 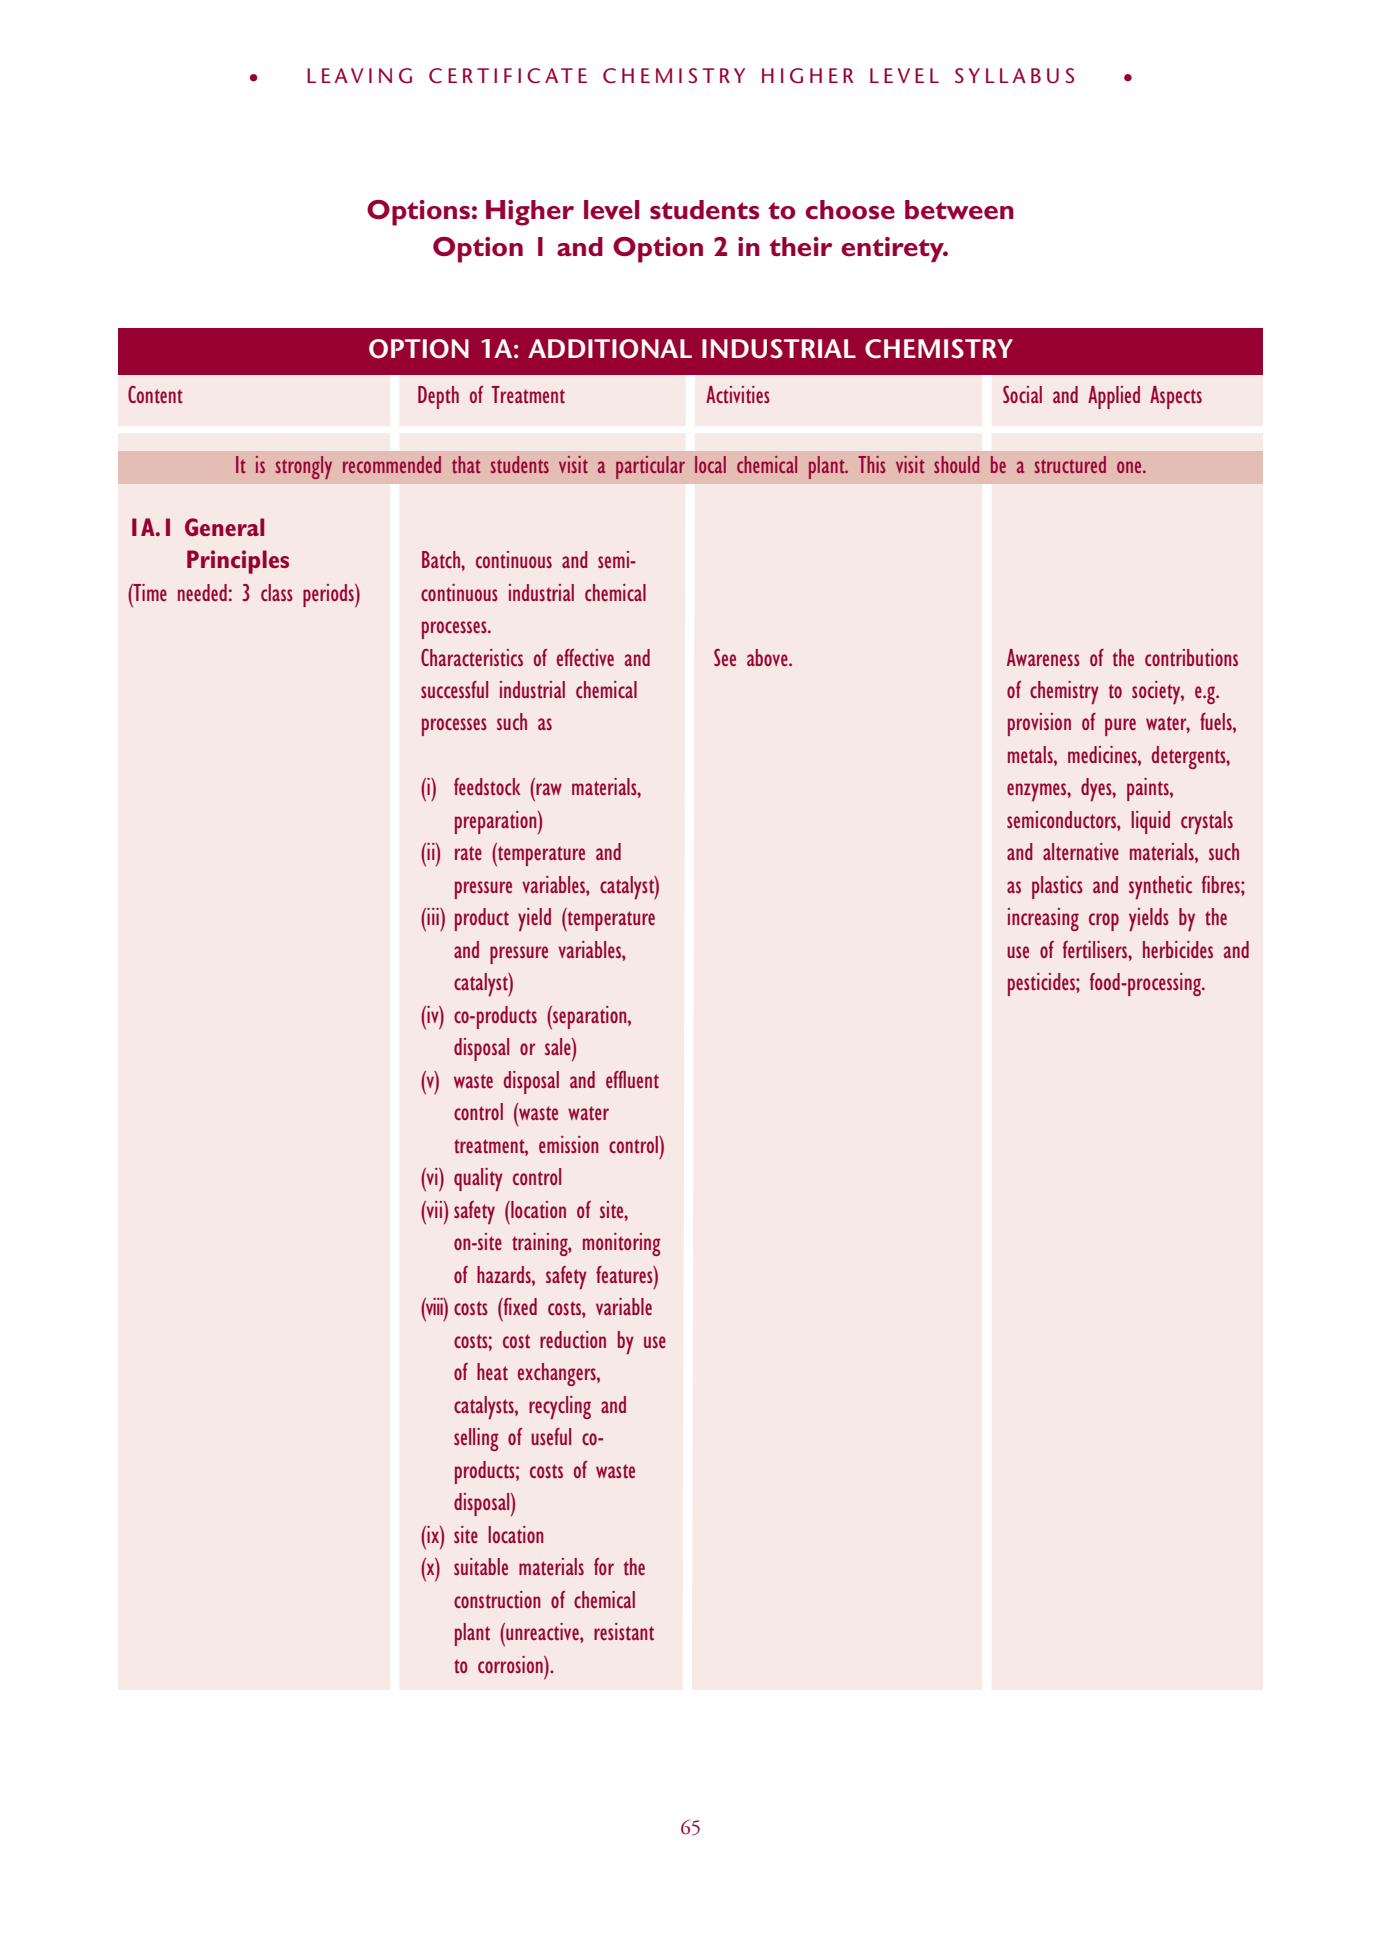 What do you see at coordinates (604, 1566) in the document?
I see `for` at bounding box center [604, 1566].
